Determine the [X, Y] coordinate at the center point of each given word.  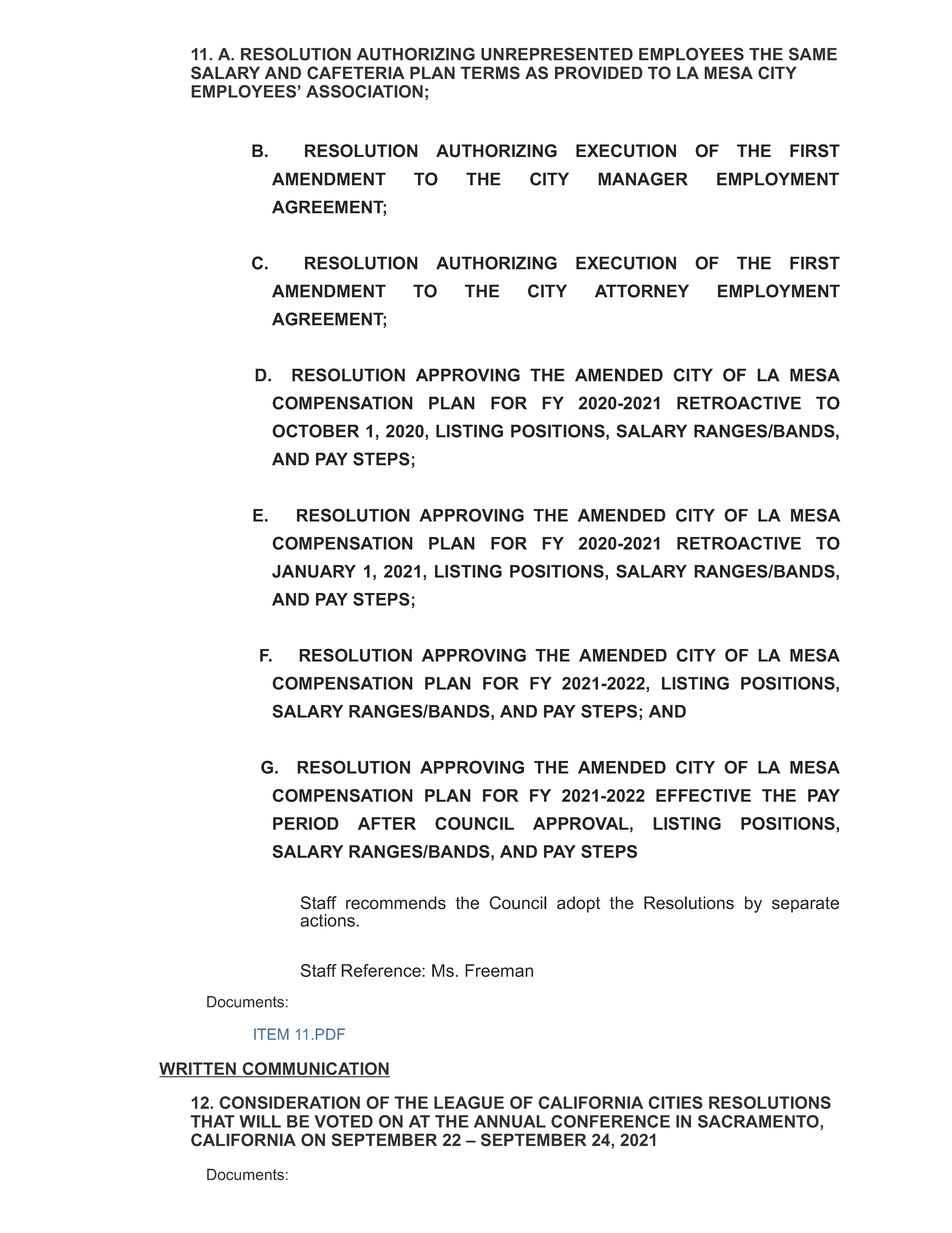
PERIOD [306, 823]
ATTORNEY [642, 291]
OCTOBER [315, 431]
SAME [813, 54]
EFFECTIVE [703, 795]
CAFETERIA [356, 73]
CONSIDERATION [289, 1102]
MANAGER [643, 179]
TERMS [490, 73]
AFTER [387, 823]
